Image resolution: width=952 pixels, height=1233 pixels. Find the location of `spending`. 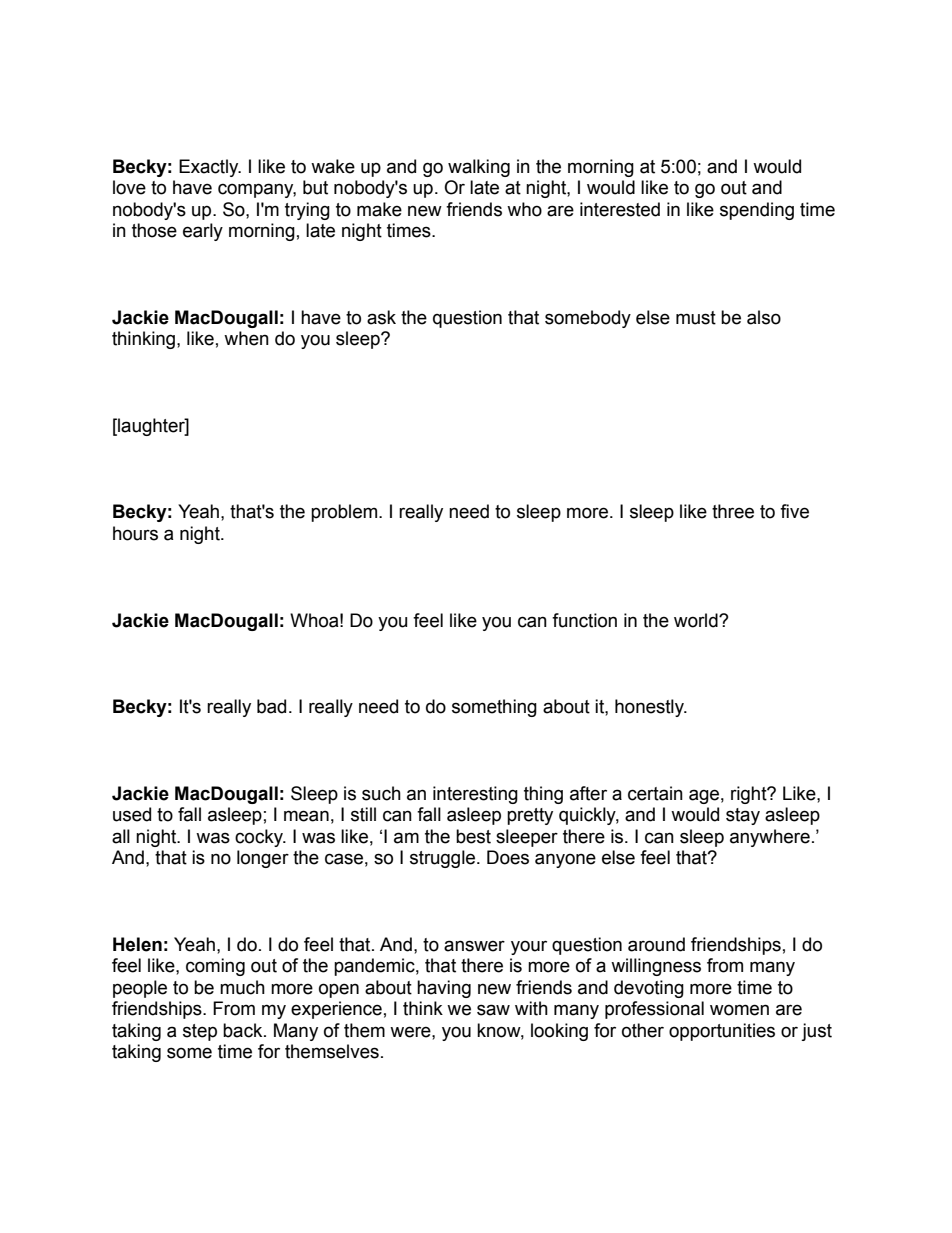

spending is located at coordinates (757, 211).
